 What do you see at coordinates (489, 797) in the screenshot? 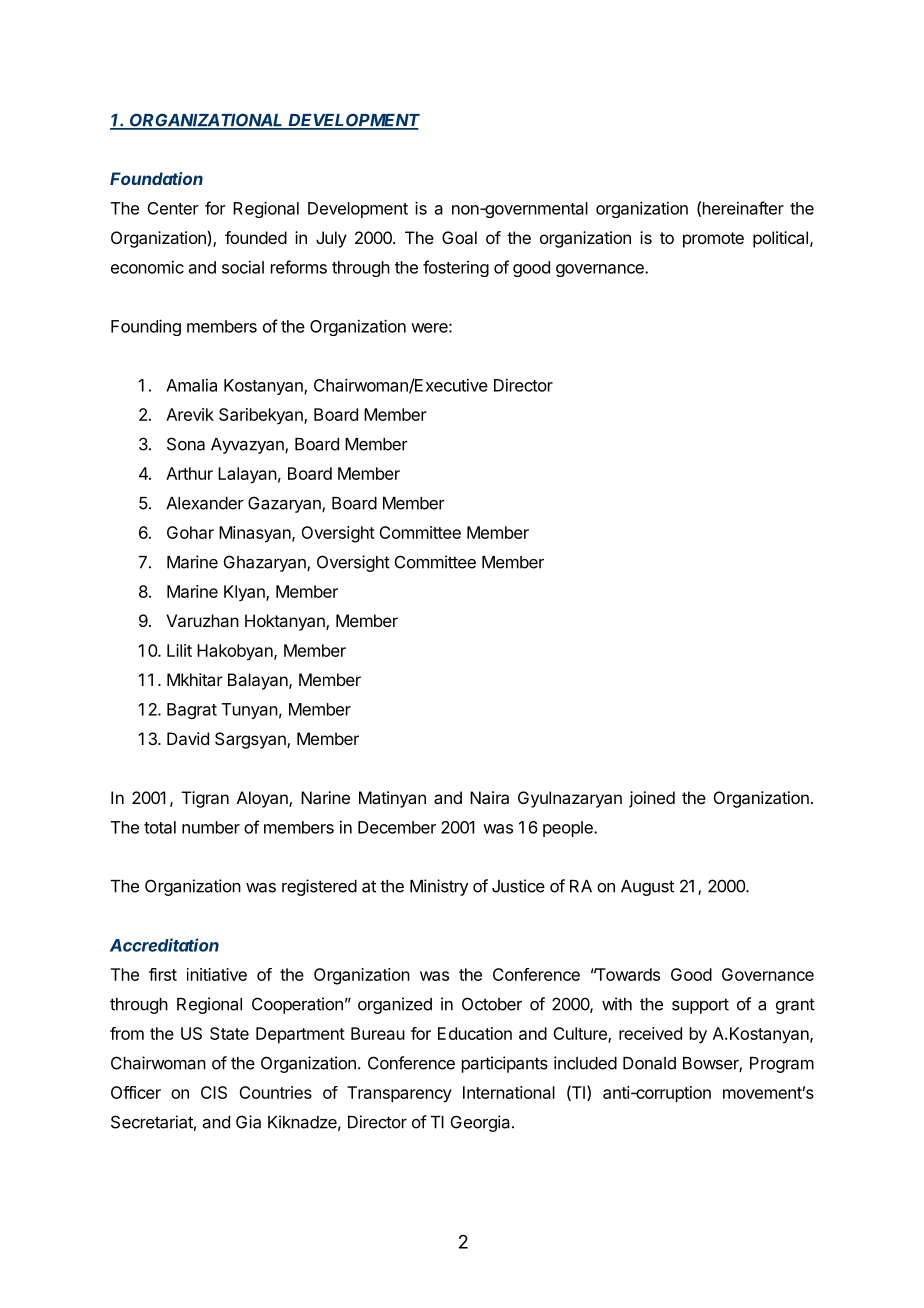
I see `Naira` at bounding box center [489, 797].
